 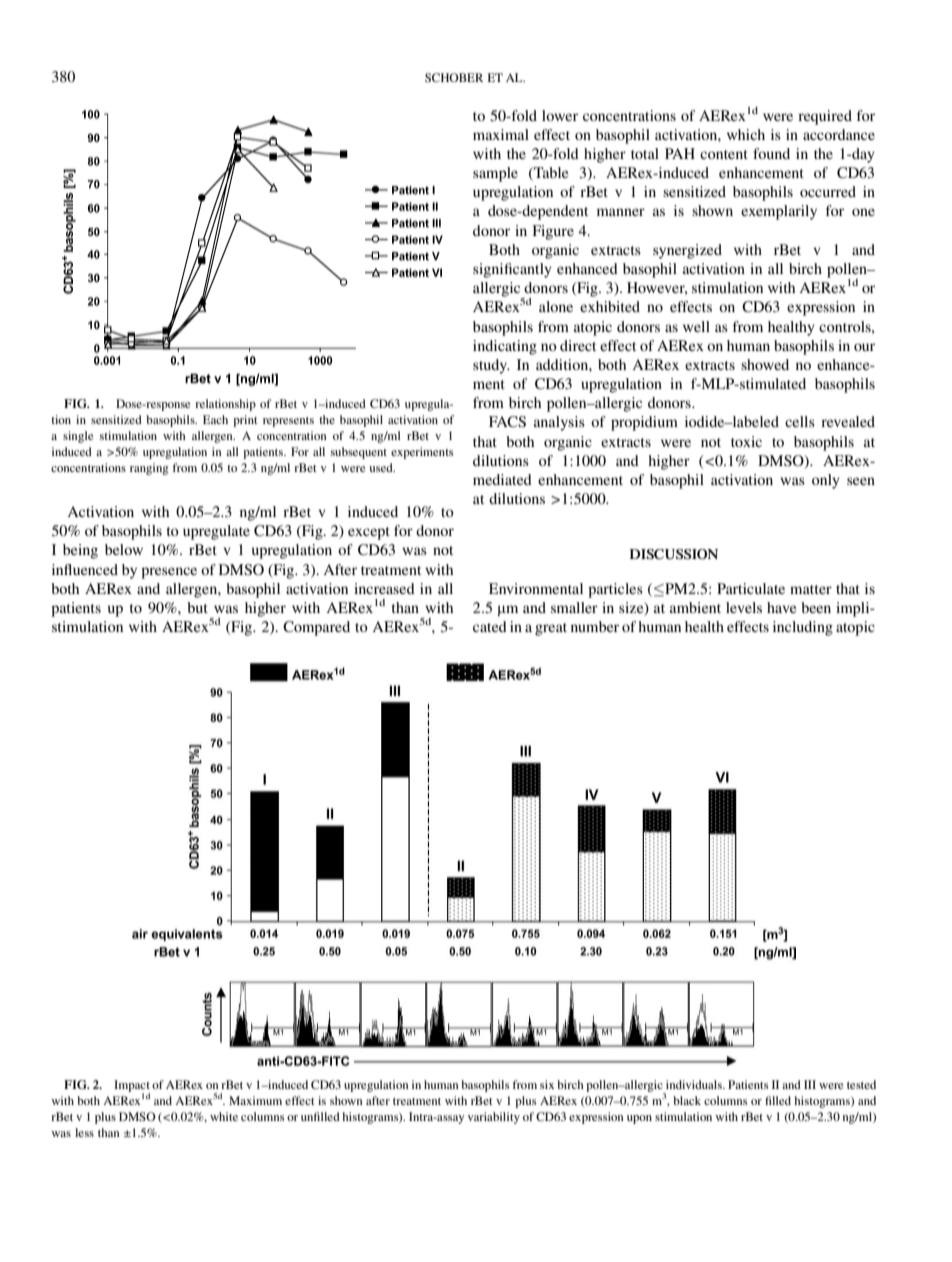 I want to click on have, so click(x=781, y=607).
